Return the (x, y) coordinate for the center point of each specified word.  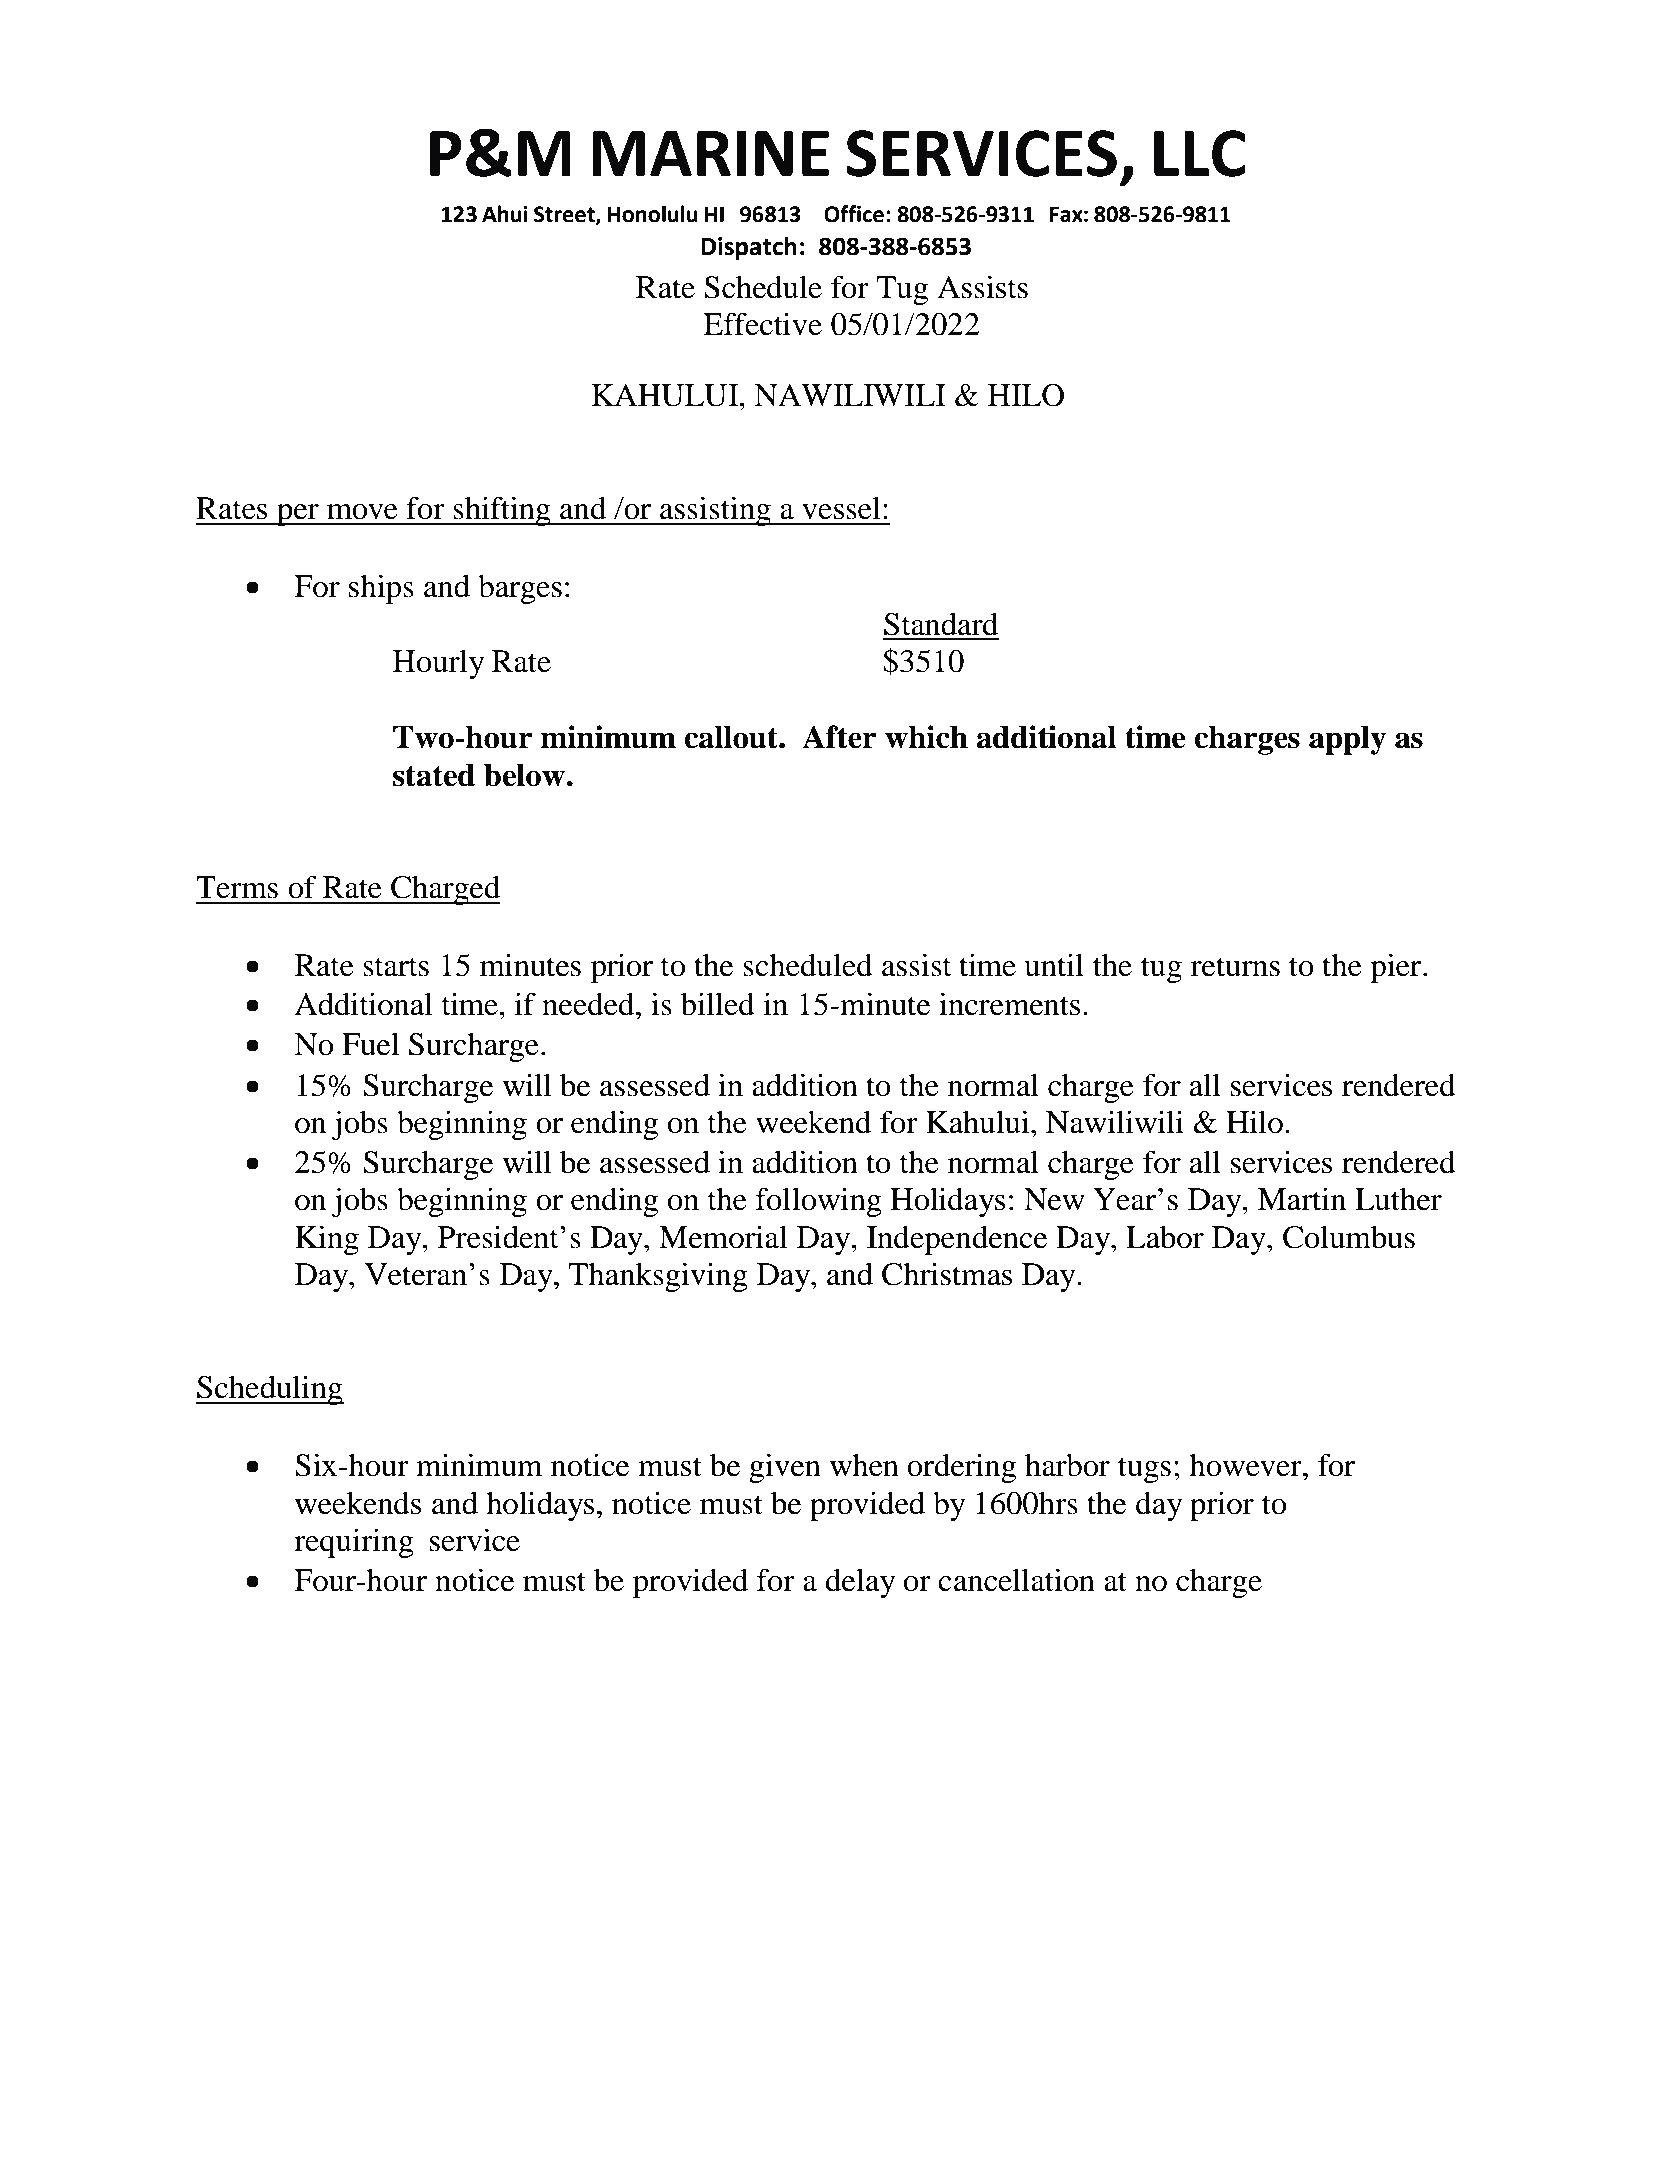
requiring (354, 1543)
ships (381, 589)
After (839, 737)
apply (1347, 740)
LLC (1200, 153)
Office (854, 214)
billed (718, 1004)
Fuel (370, 1044)
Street (565, 215)
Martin (1302, 1199)
